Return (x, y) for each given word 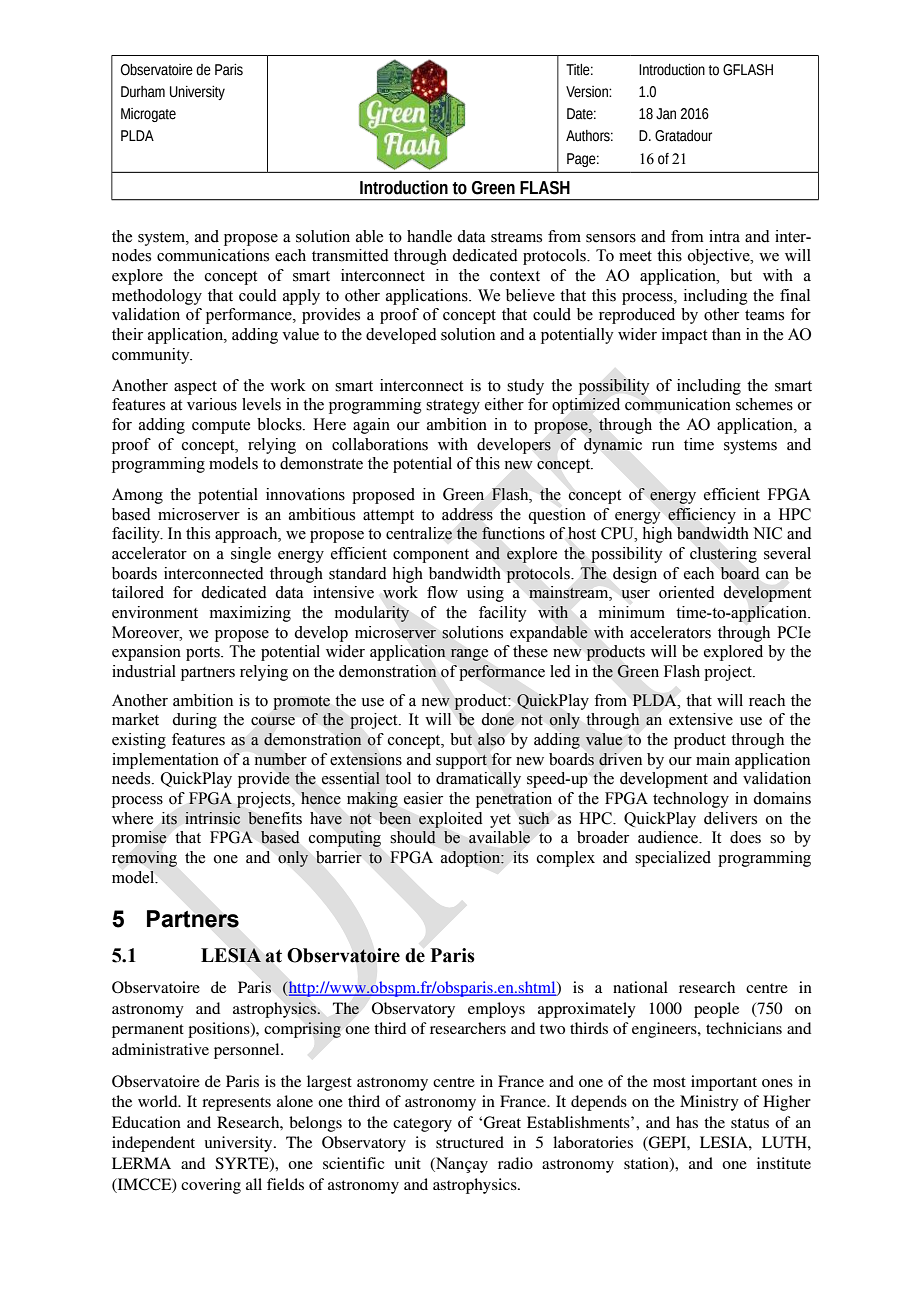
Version (588, 92)
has (687, 1122)
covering (211, 1186)
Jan (666, 114)
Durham (143, 92)
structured (470, 1142)
